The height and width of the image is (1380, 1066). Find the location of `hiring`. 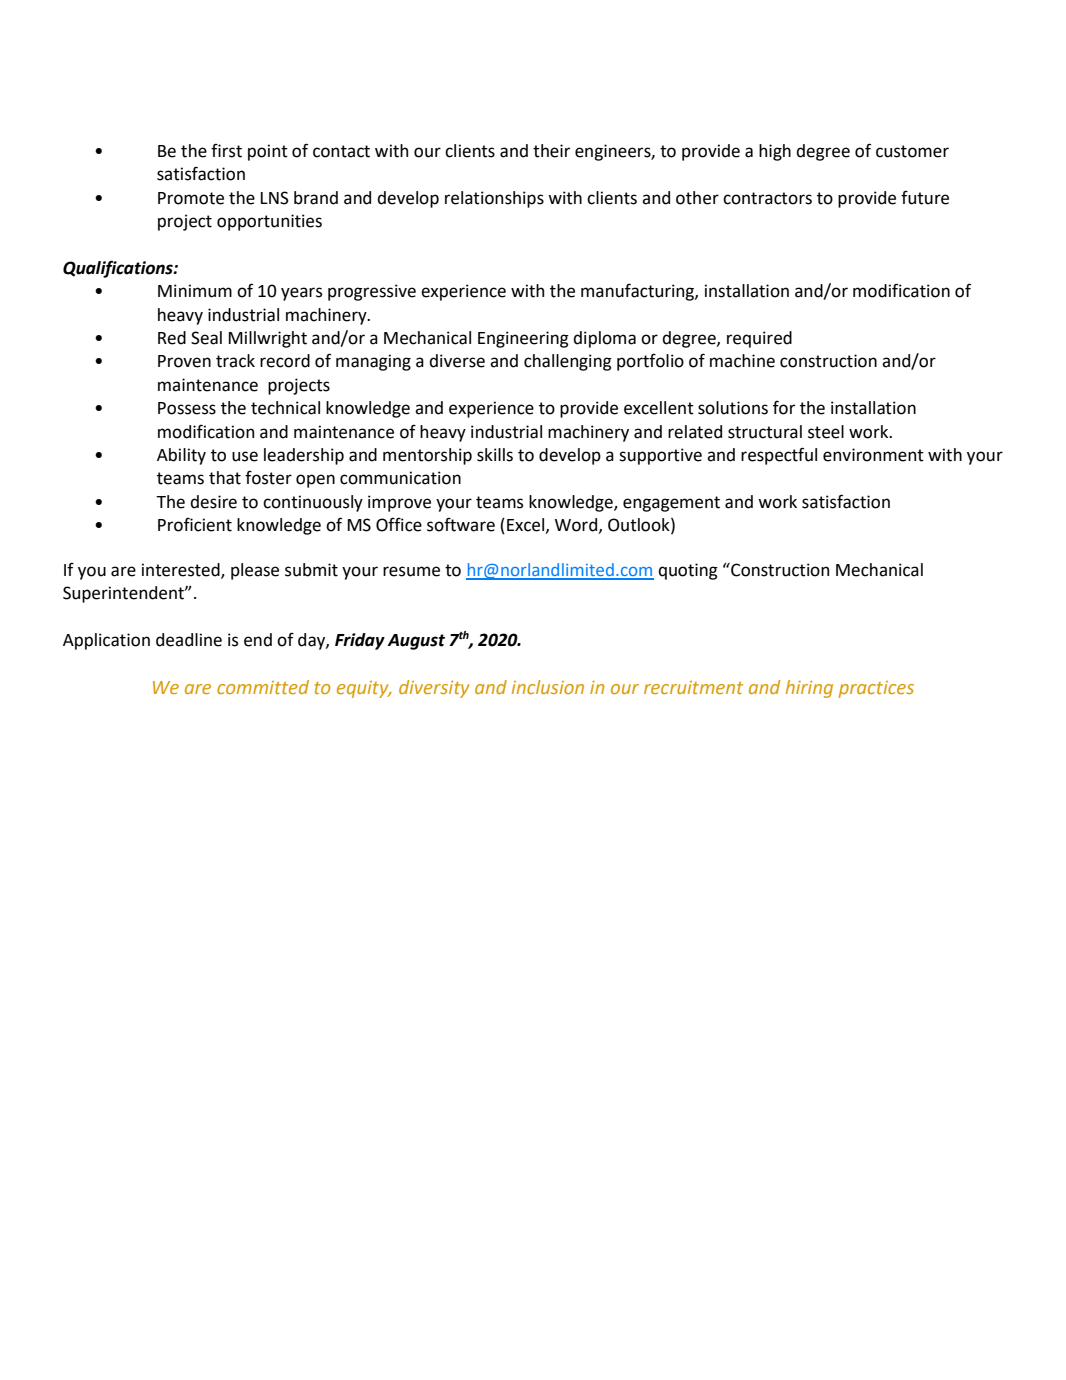

hiring is located at coordinates (809, 689).
